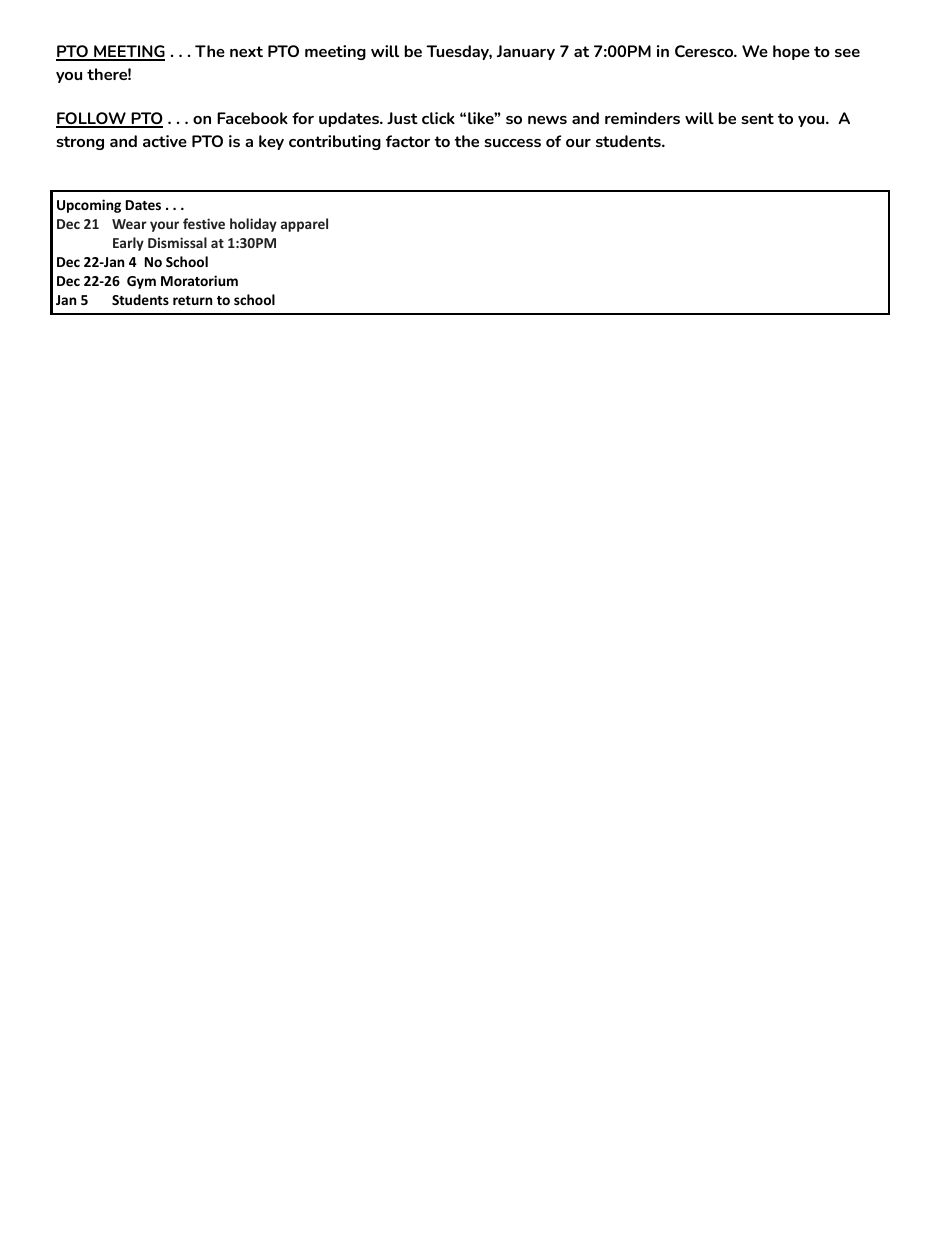 This screenshot has height=1233, width=952. I want to click on Dismissal, so click(177, 242).
